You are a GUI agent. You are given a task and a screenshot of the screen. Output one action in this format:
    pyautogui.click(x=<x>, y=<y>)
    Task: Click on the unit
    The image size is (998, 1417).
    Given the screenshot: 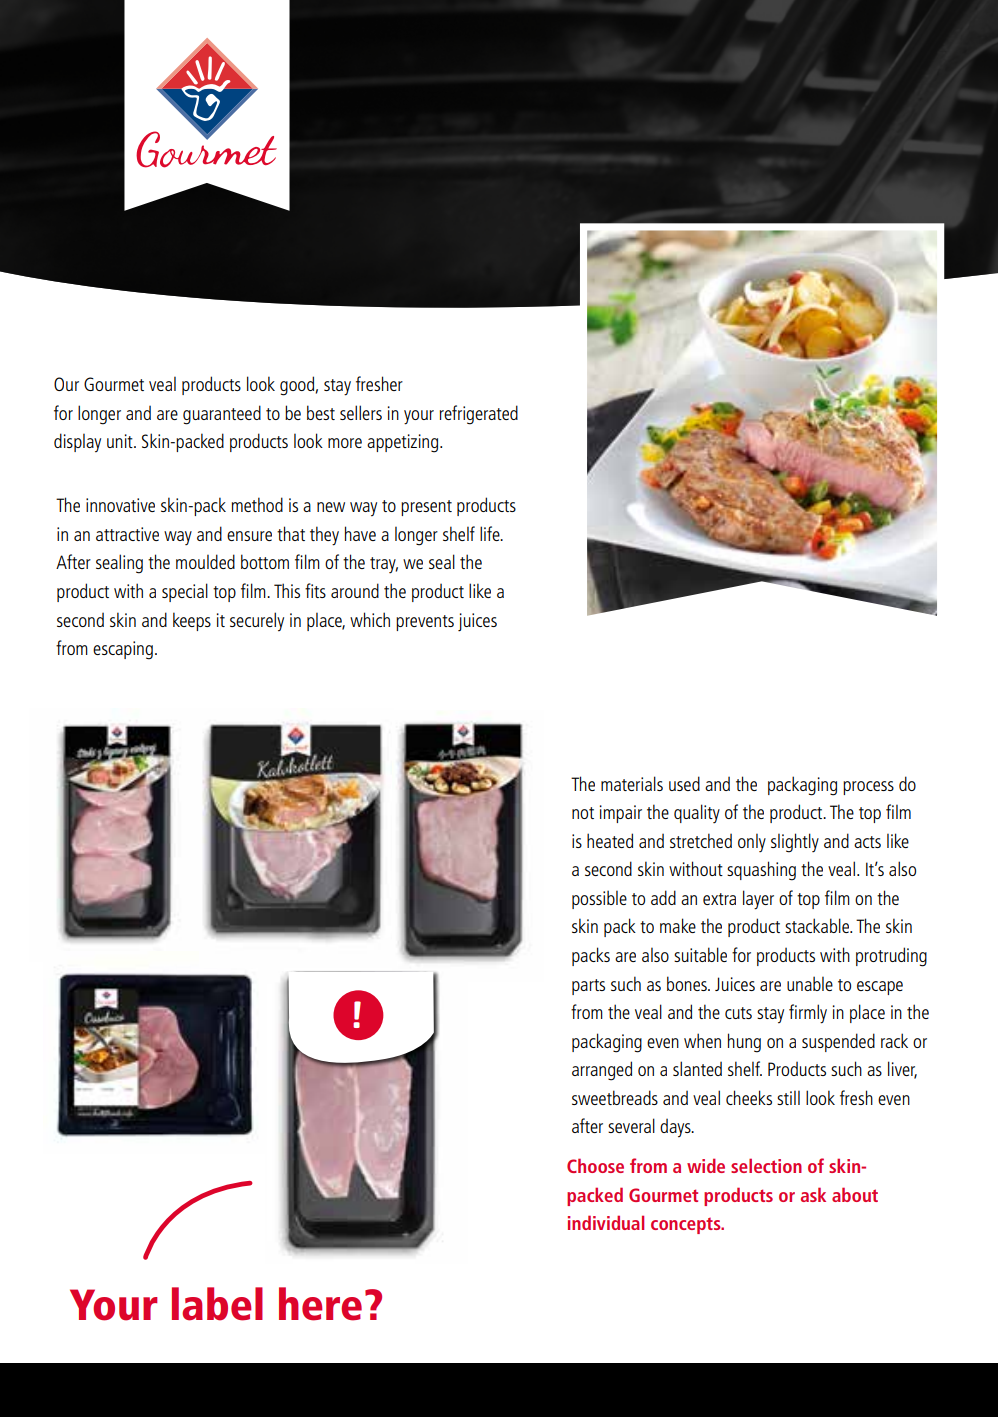 What is the action you would take?
    pyautogui.click(x=121, y=441)
